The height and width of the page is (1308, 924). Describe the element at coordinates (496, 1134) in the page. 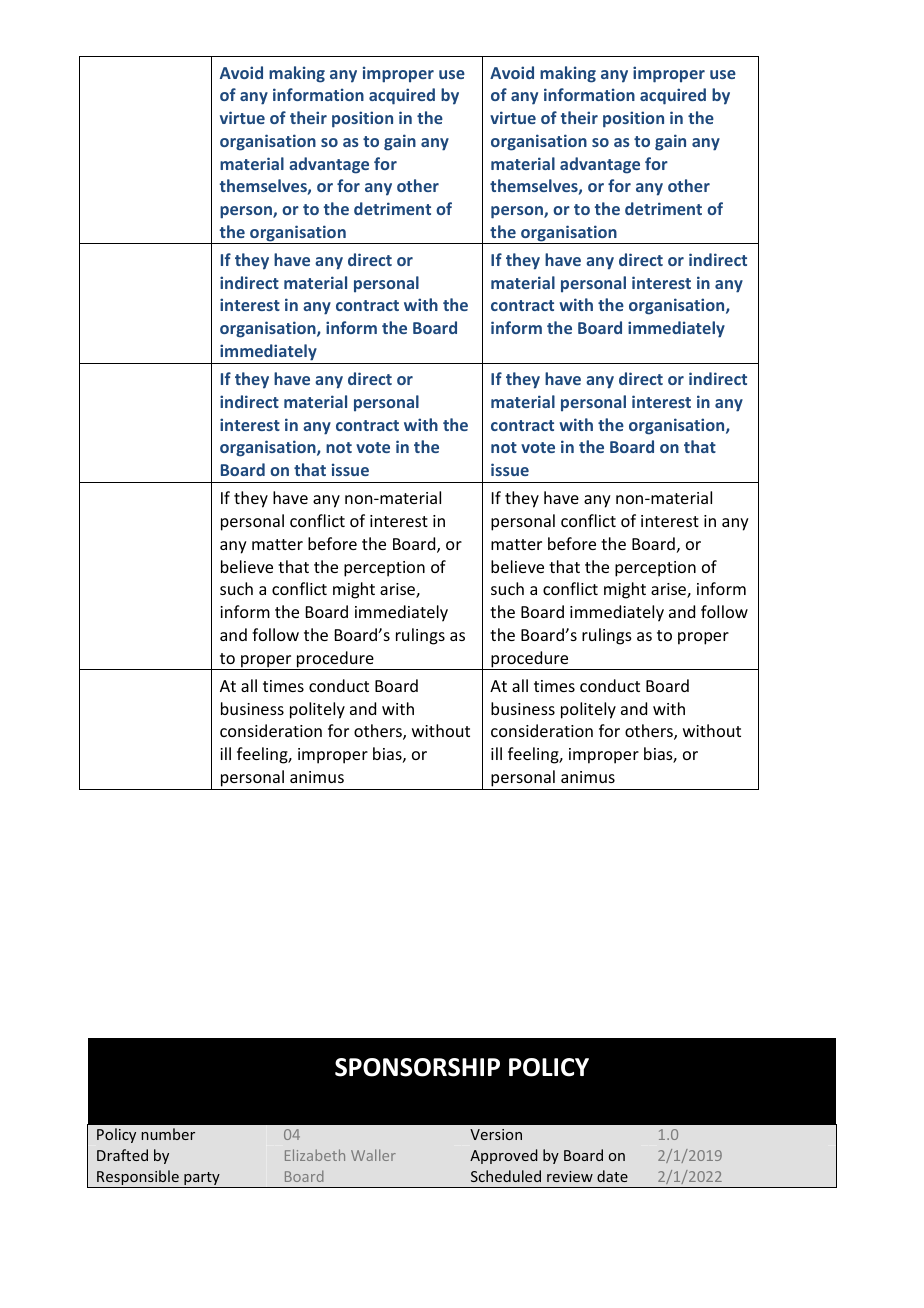

I see `Version` at that location.
